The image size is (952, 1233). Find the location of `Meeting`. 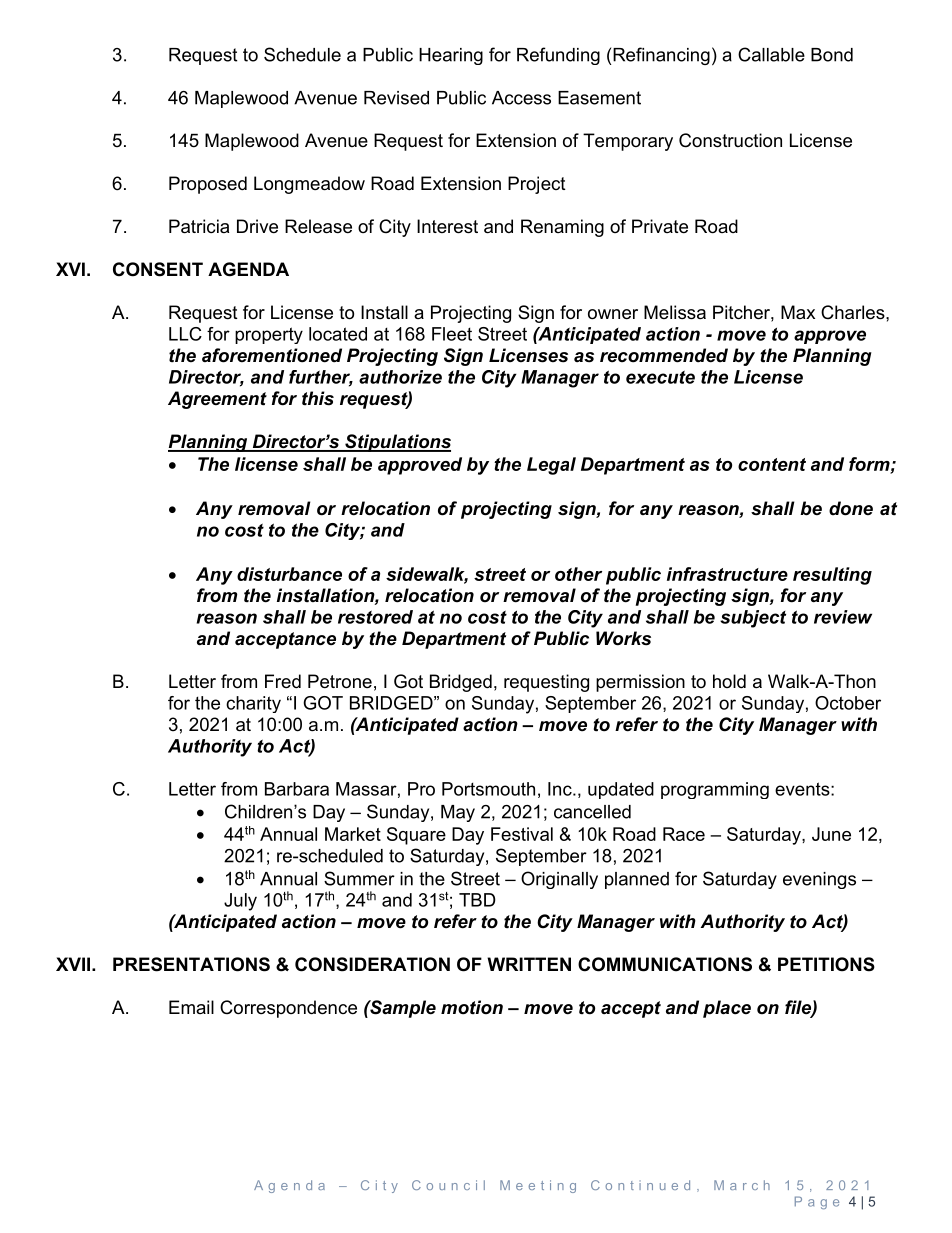

Meeting is located at coordinates (538, 1186).
